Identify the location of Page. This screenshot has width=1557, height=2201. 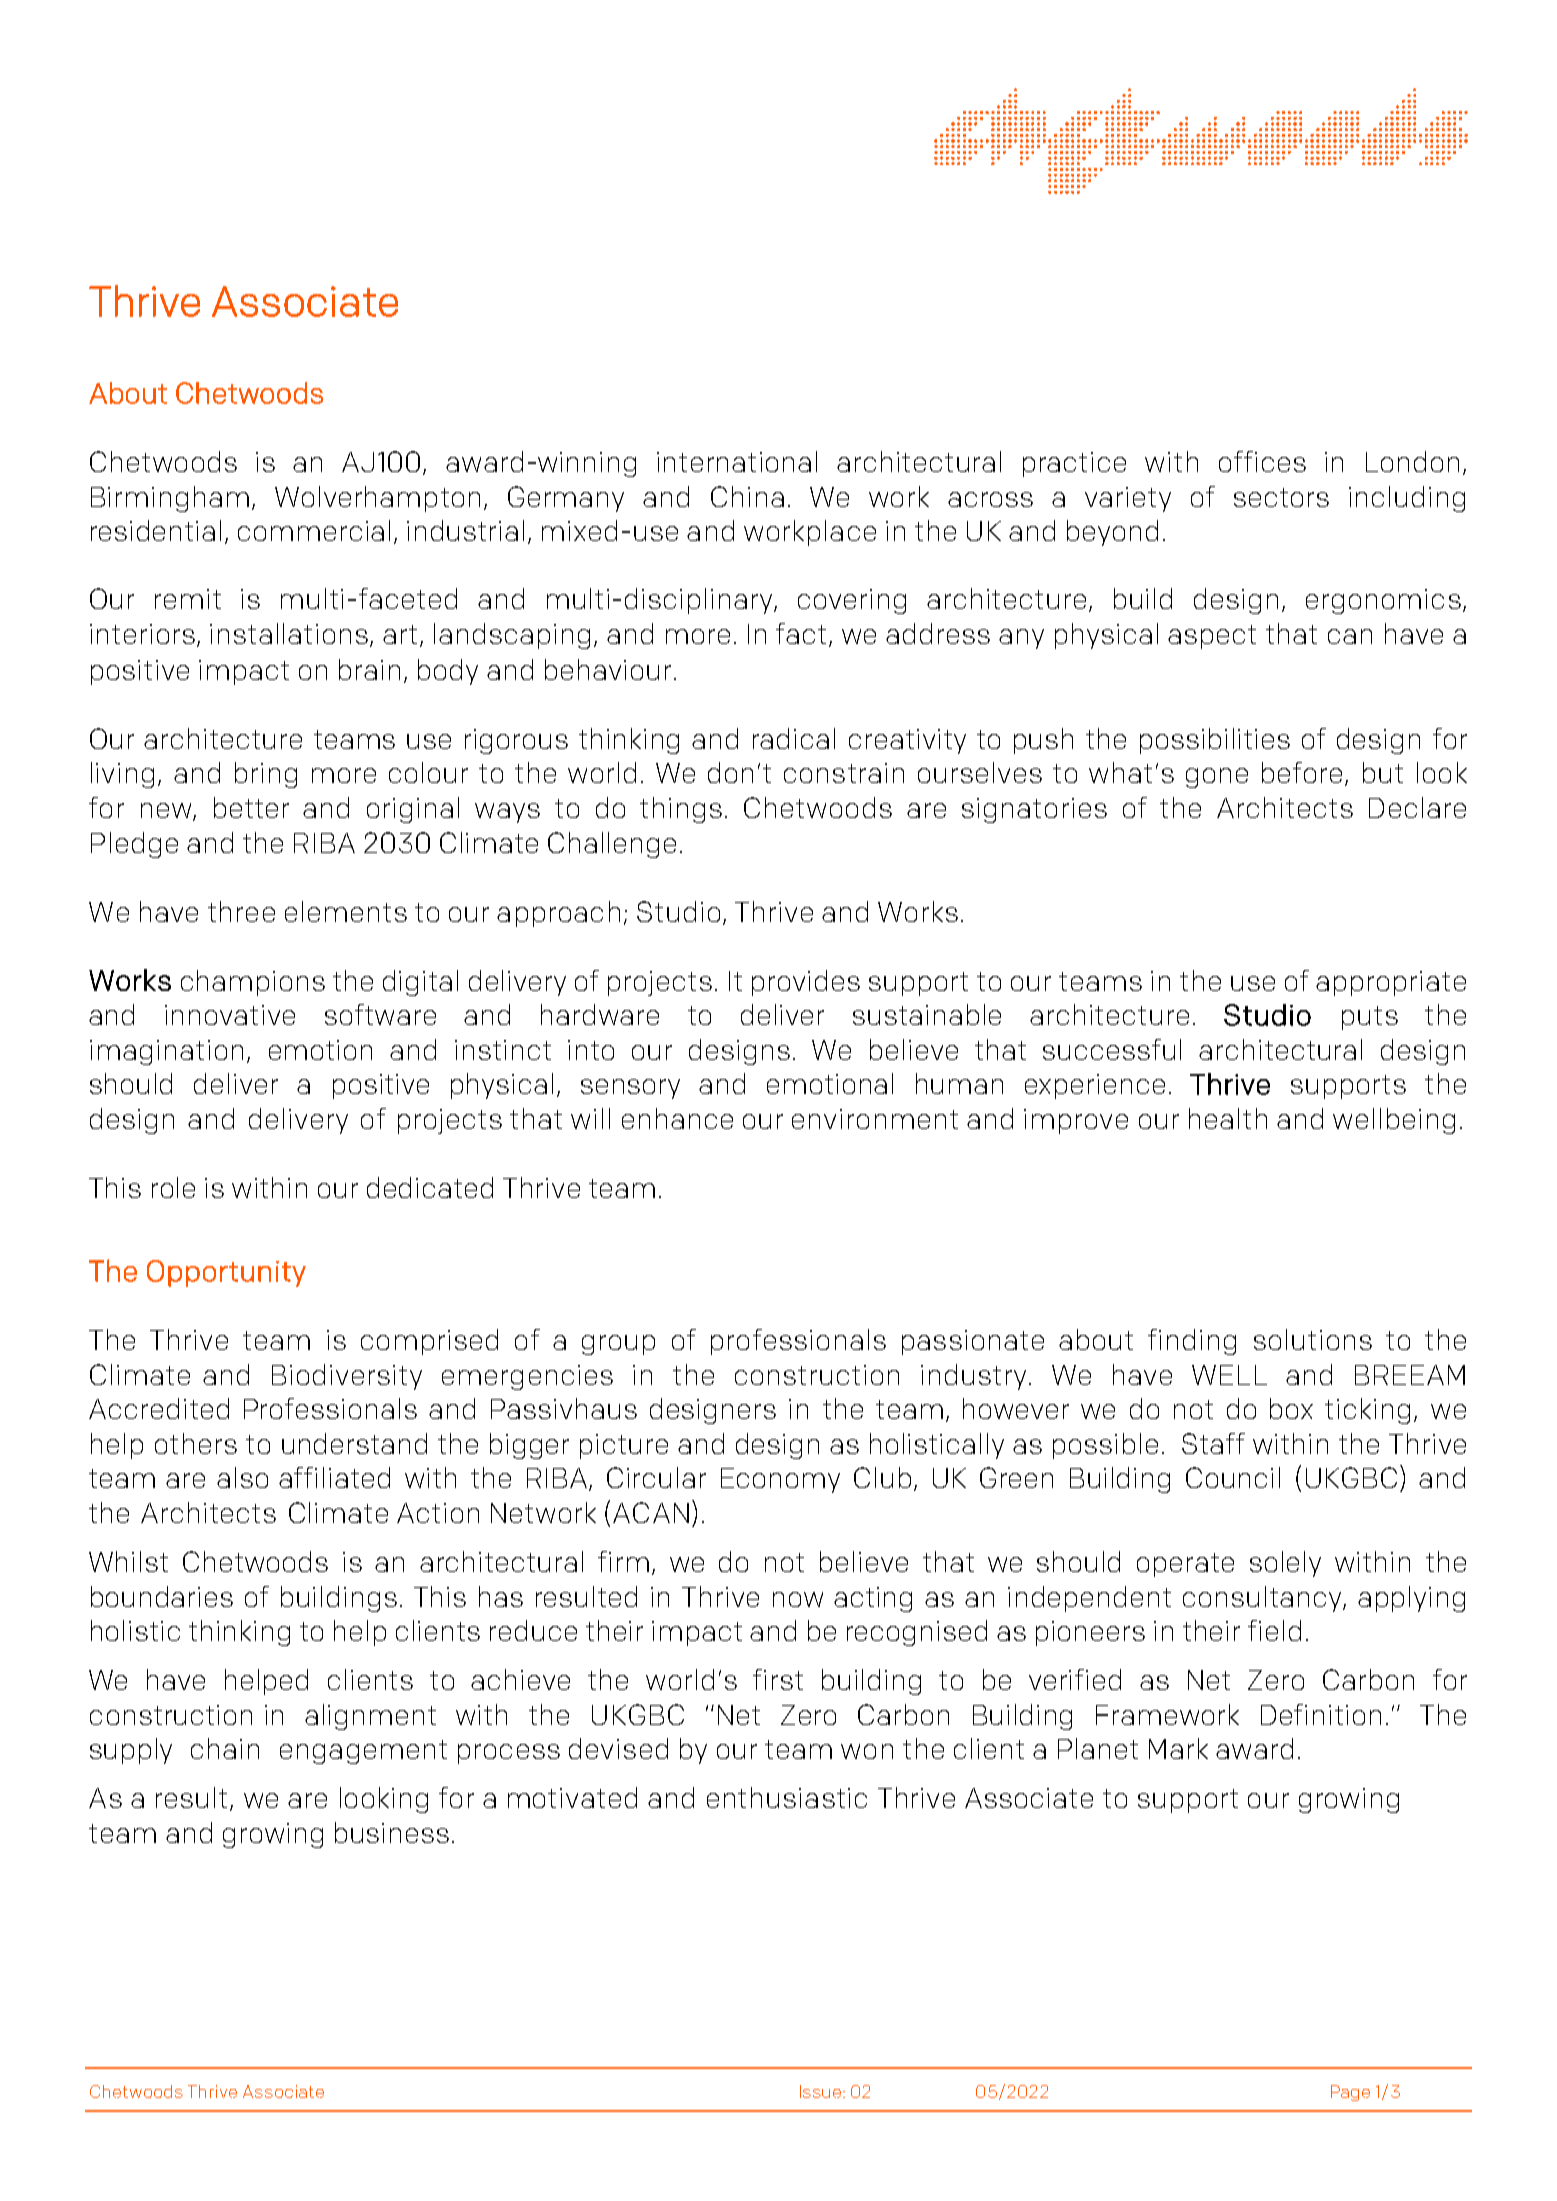
(1350, 2093).
